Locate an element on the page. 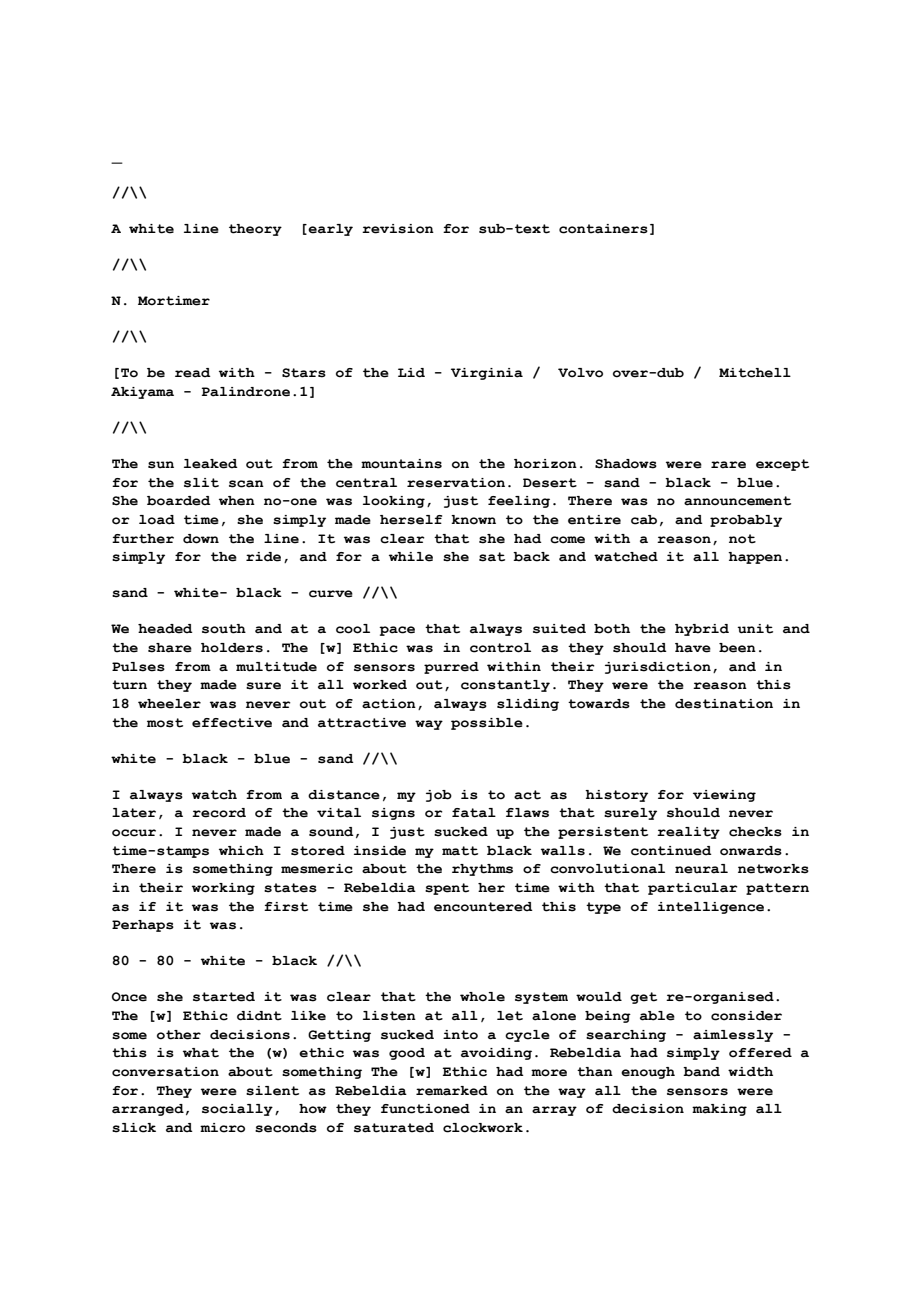  theory is located at coordinates (255, 230).
